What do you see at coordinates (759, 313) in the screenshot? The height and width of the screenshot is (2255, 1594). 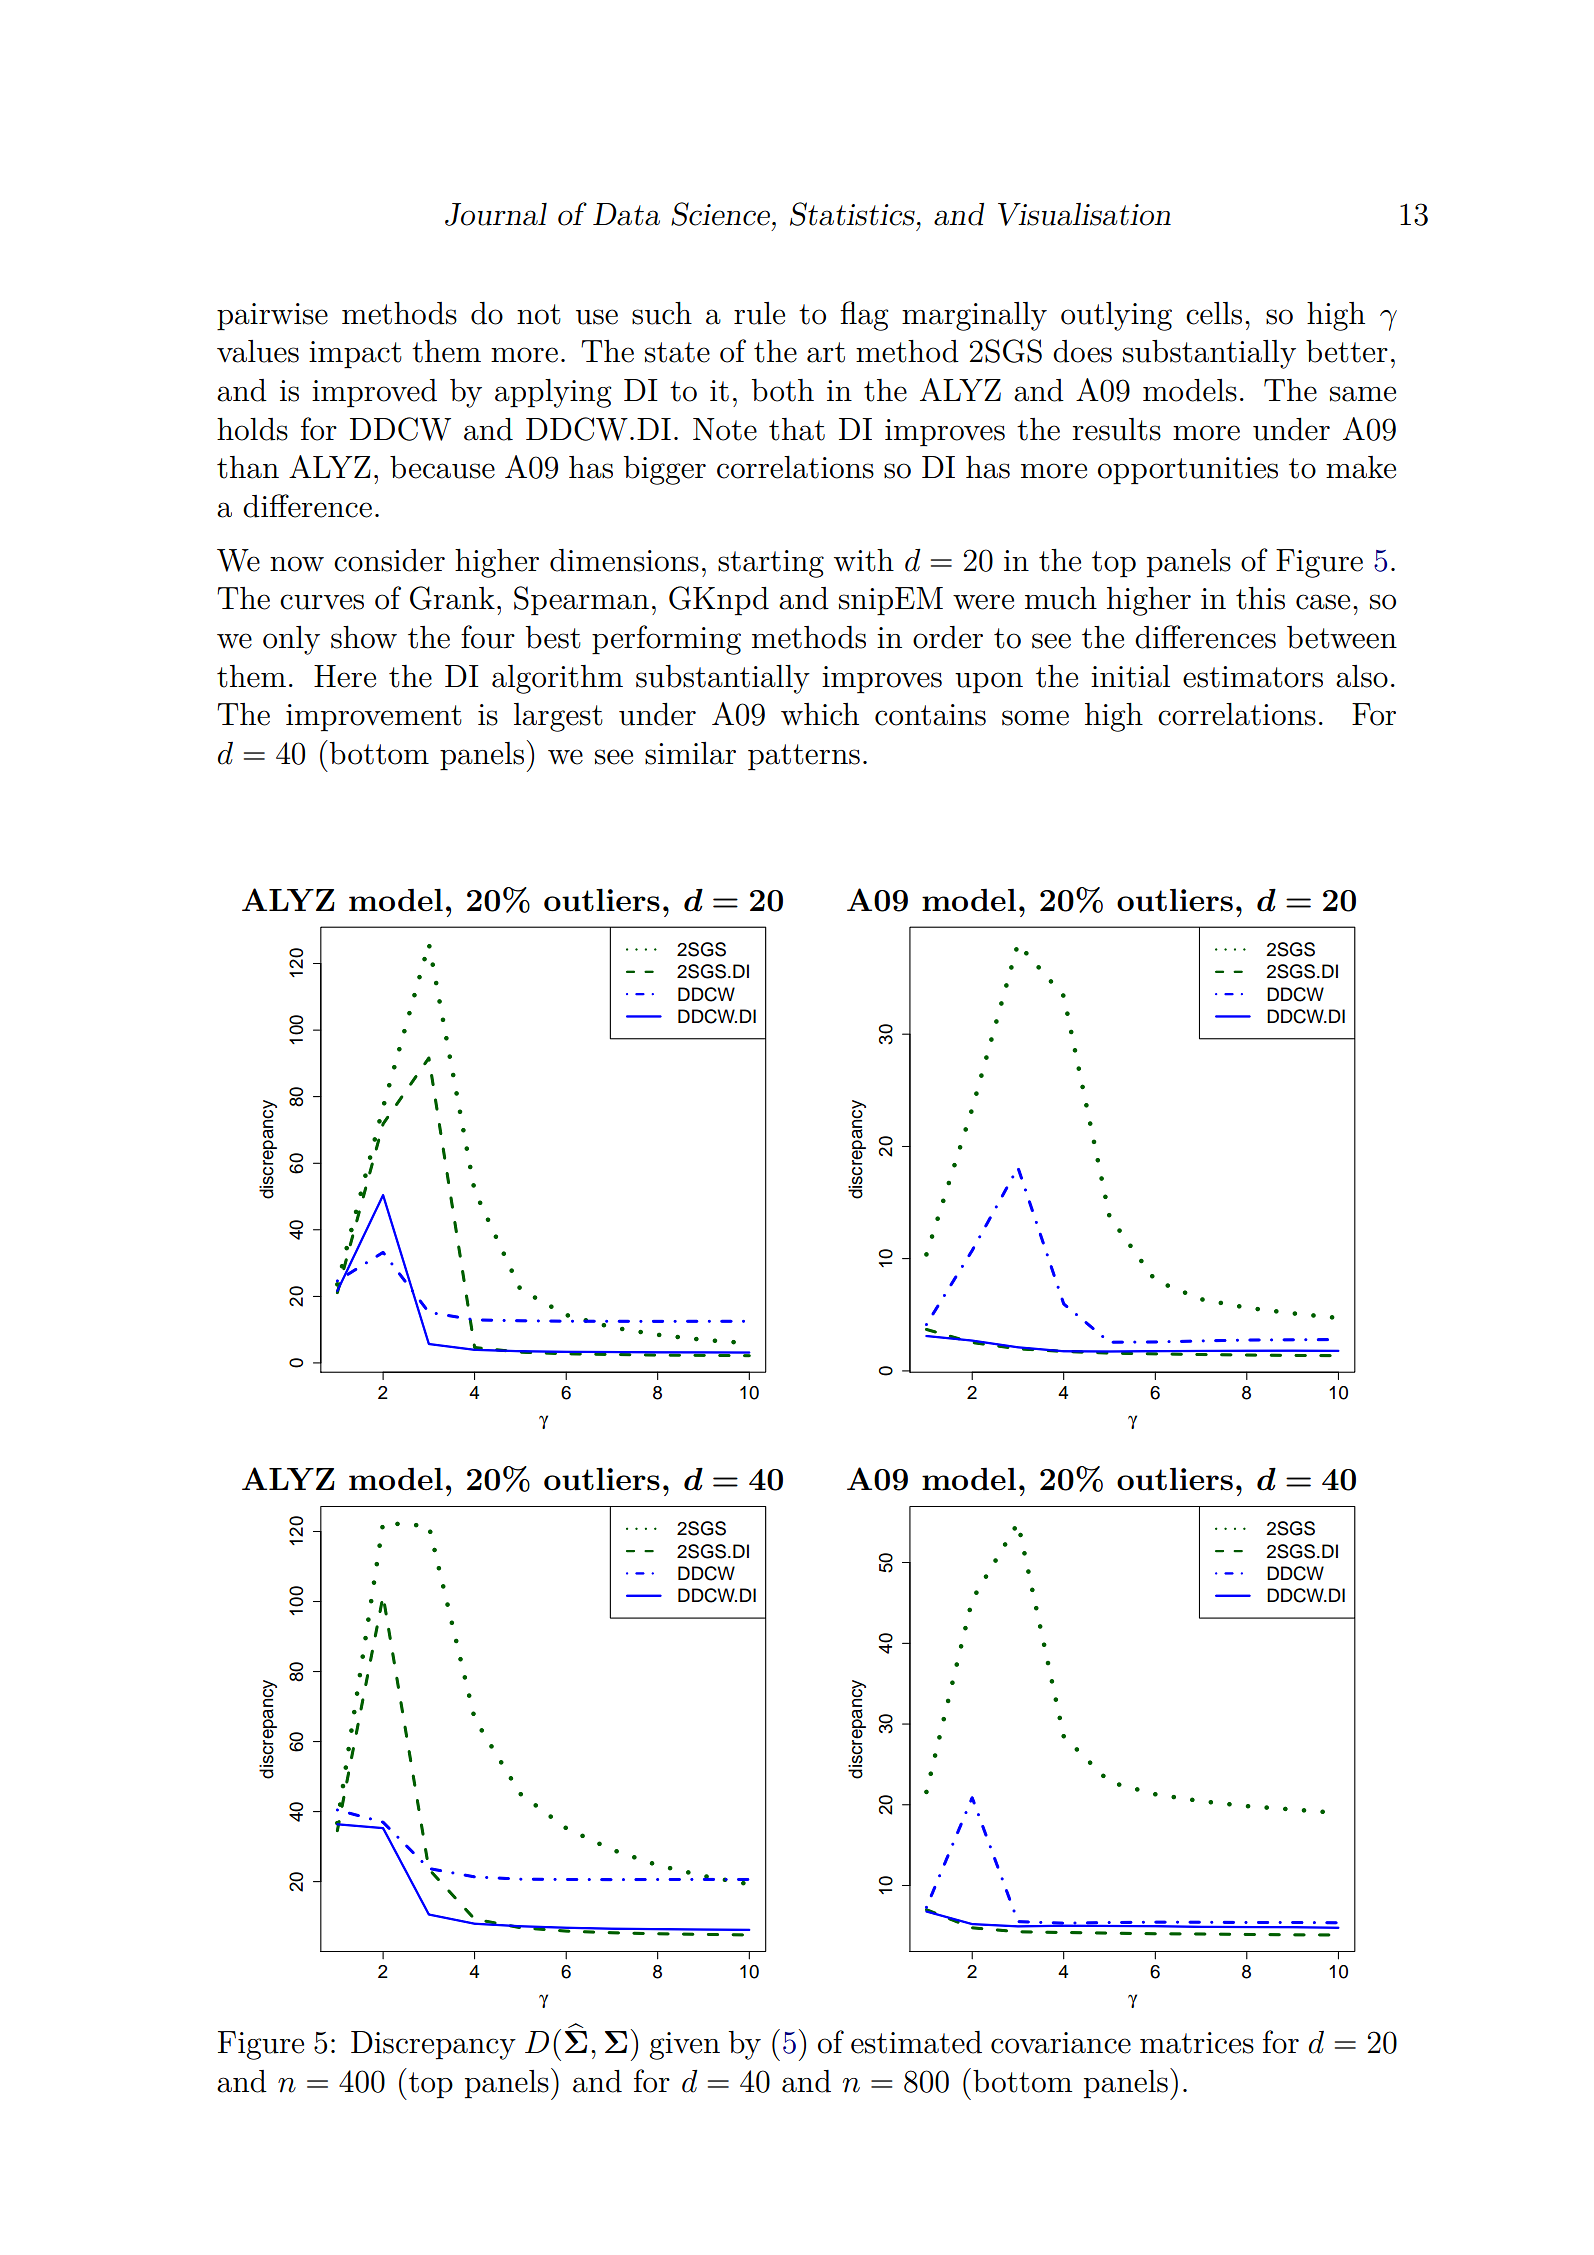 I see `rule` at bounding box center [759, 313].
